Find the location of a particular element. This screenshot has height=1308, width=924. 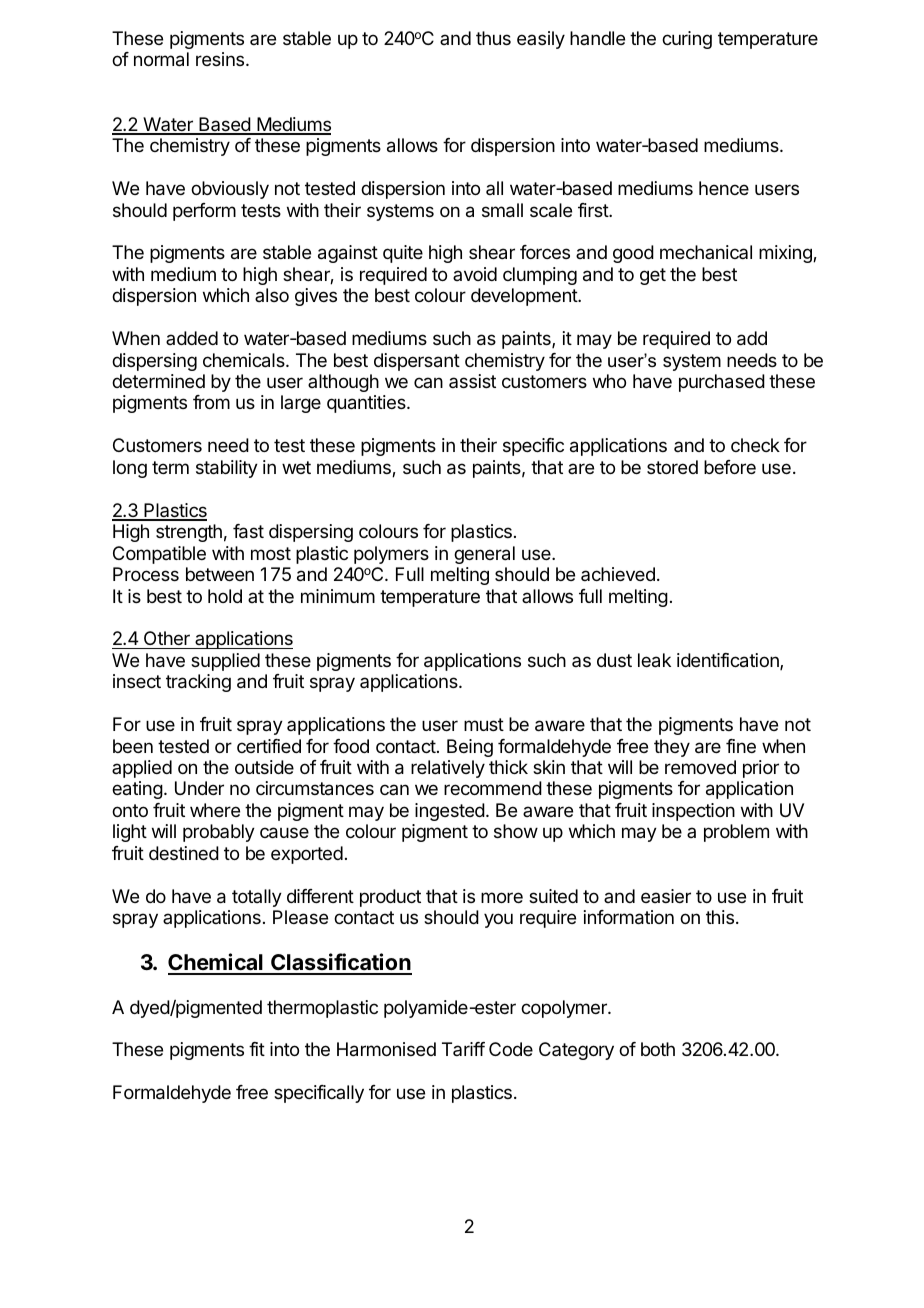

achieved is located at coordinates (618, 574).
